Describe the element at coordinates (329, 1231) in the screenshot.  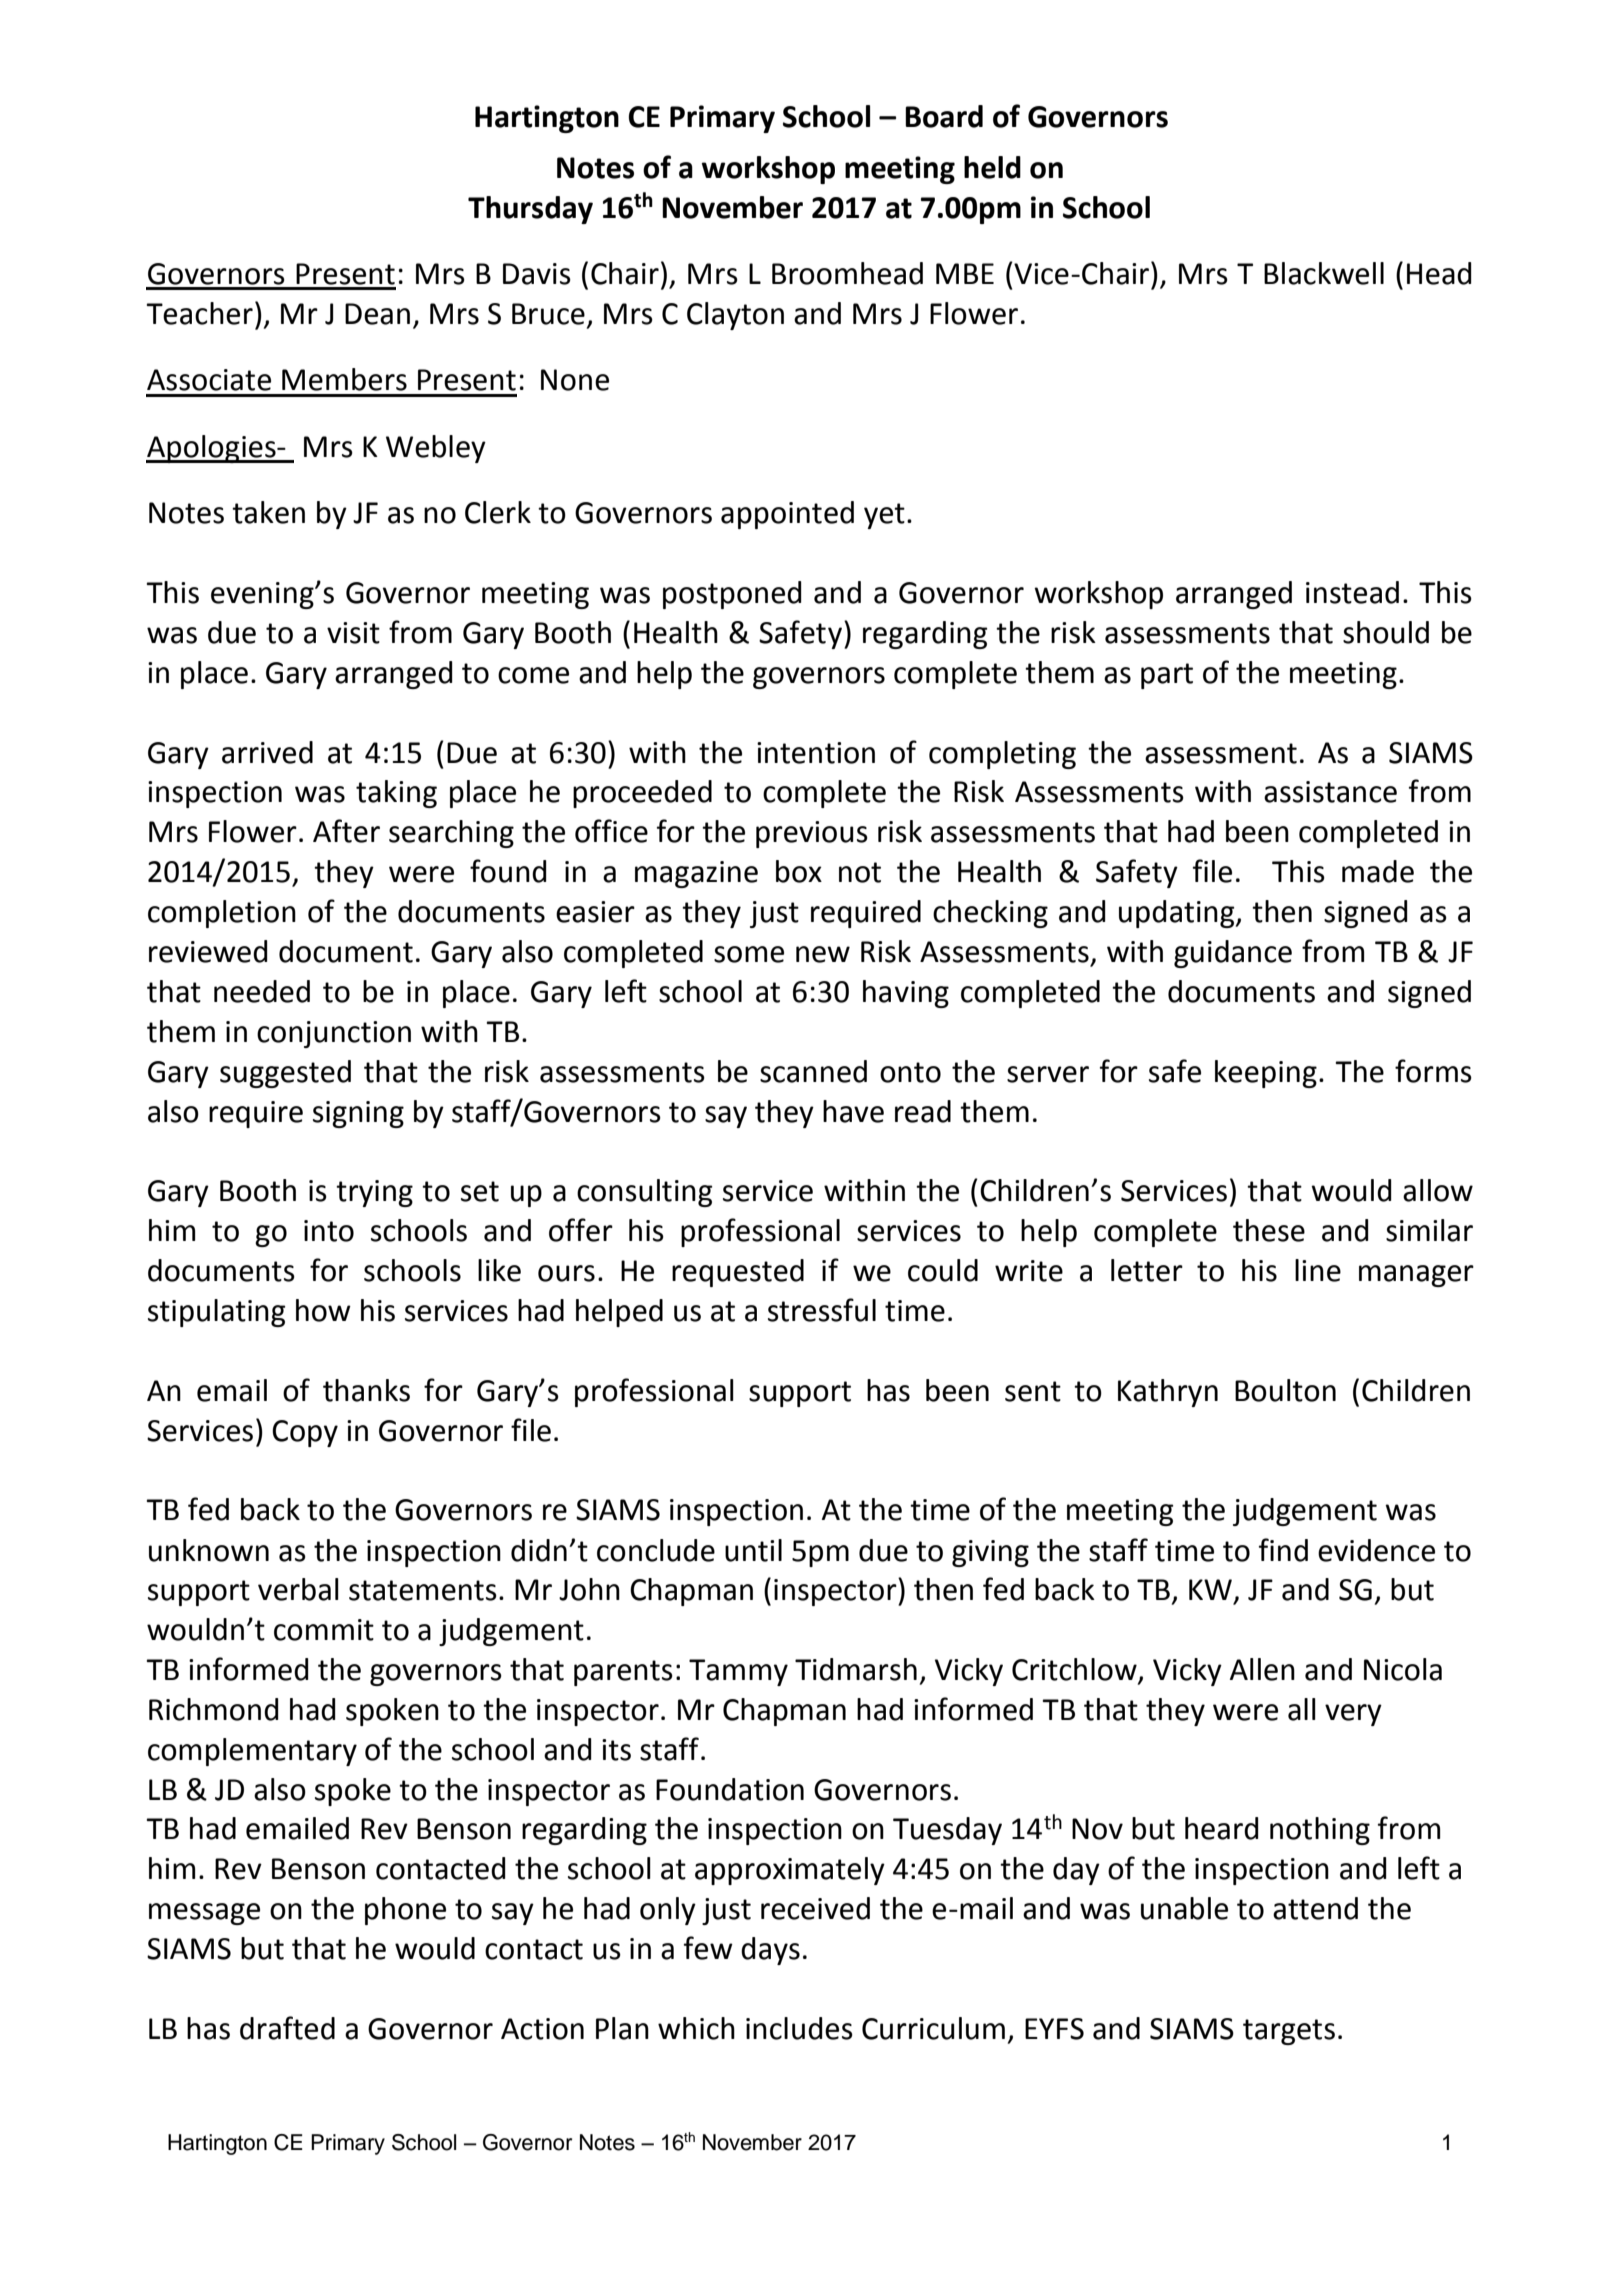
I see `into` at that location.
